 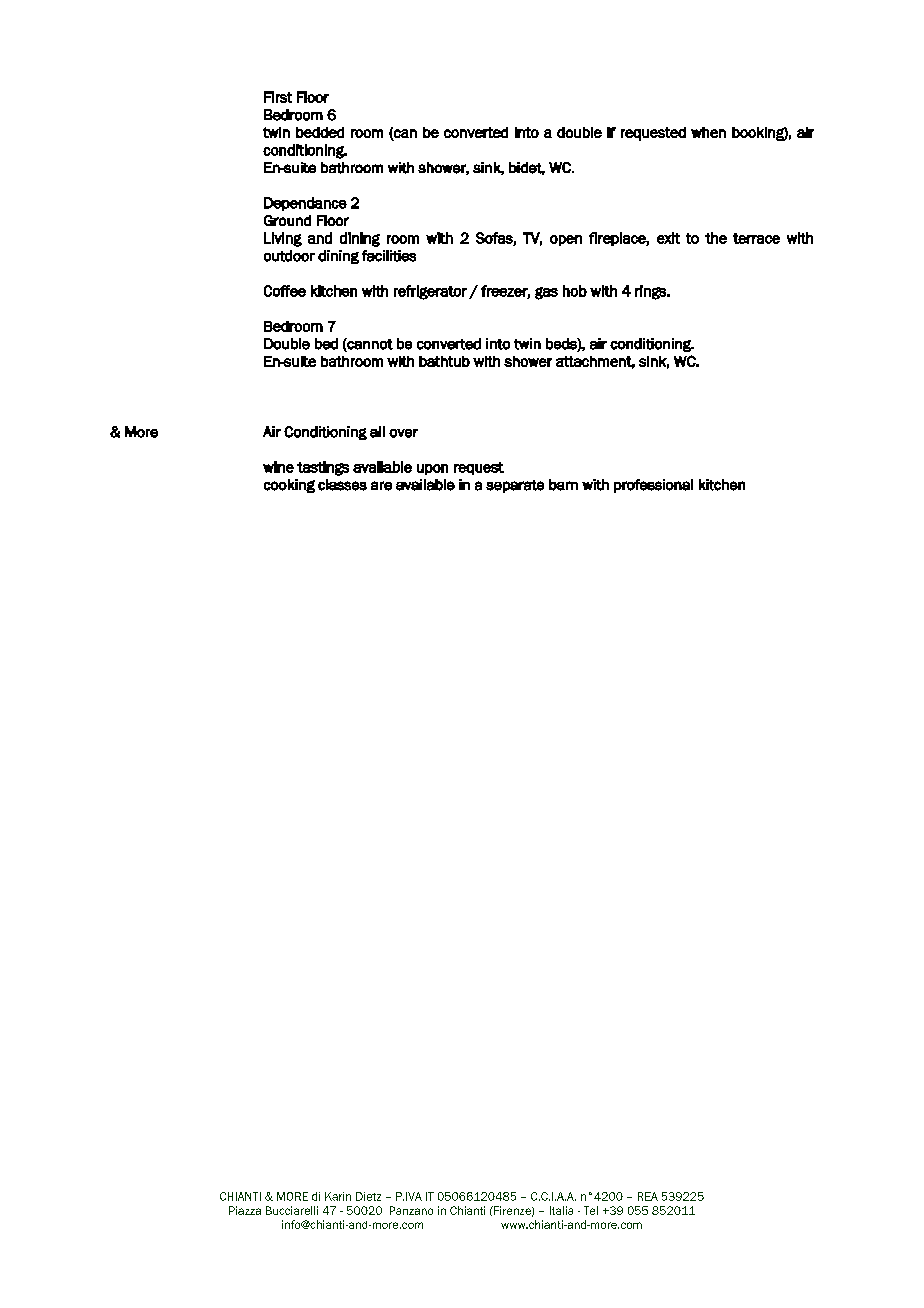 What do you see at coordinates (320, 132) in the page?
I see `bedded` at bounding box center [320, 132].
